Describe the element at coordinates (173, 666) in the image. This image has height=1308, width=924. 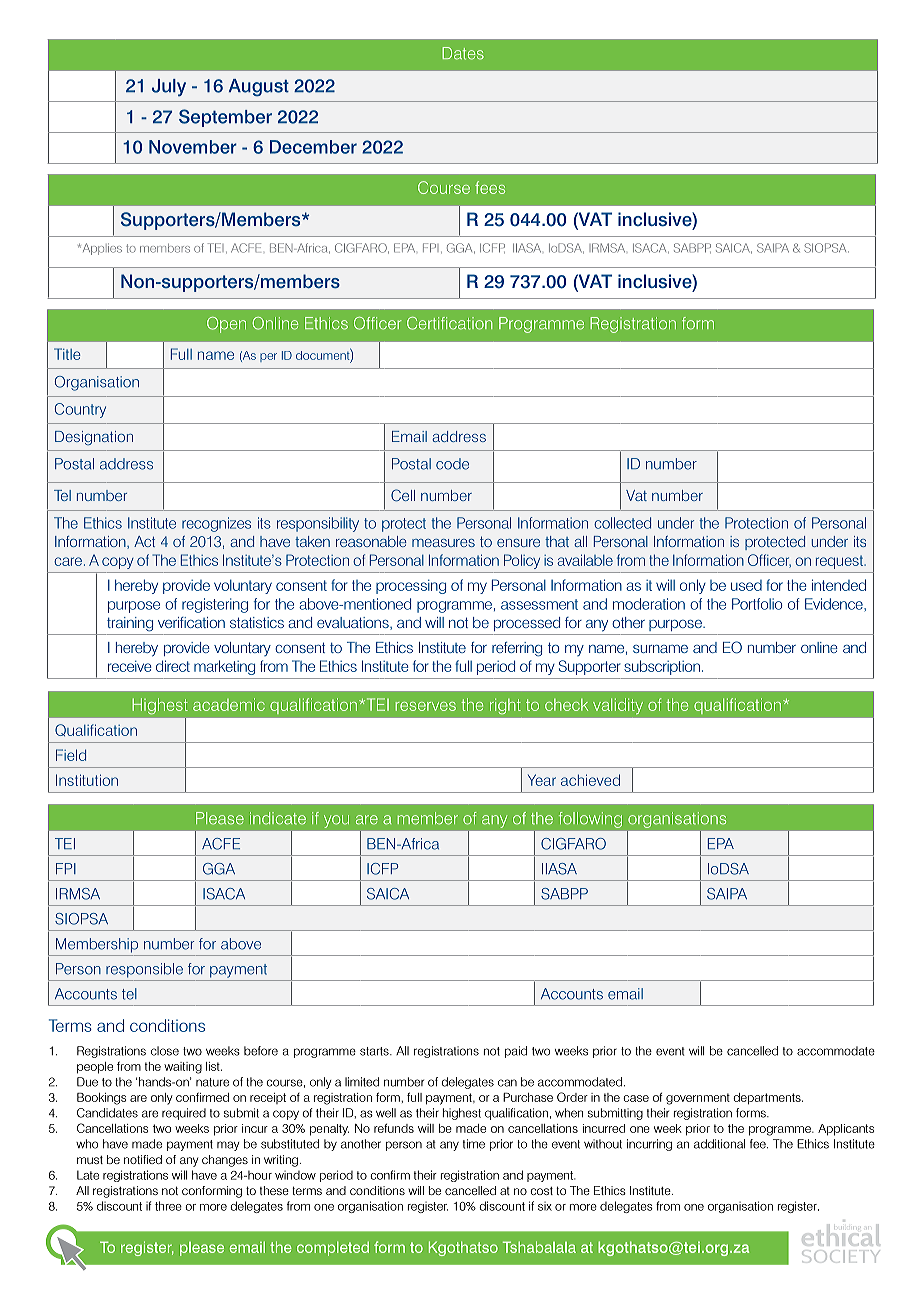
I see `direct` at that location.
